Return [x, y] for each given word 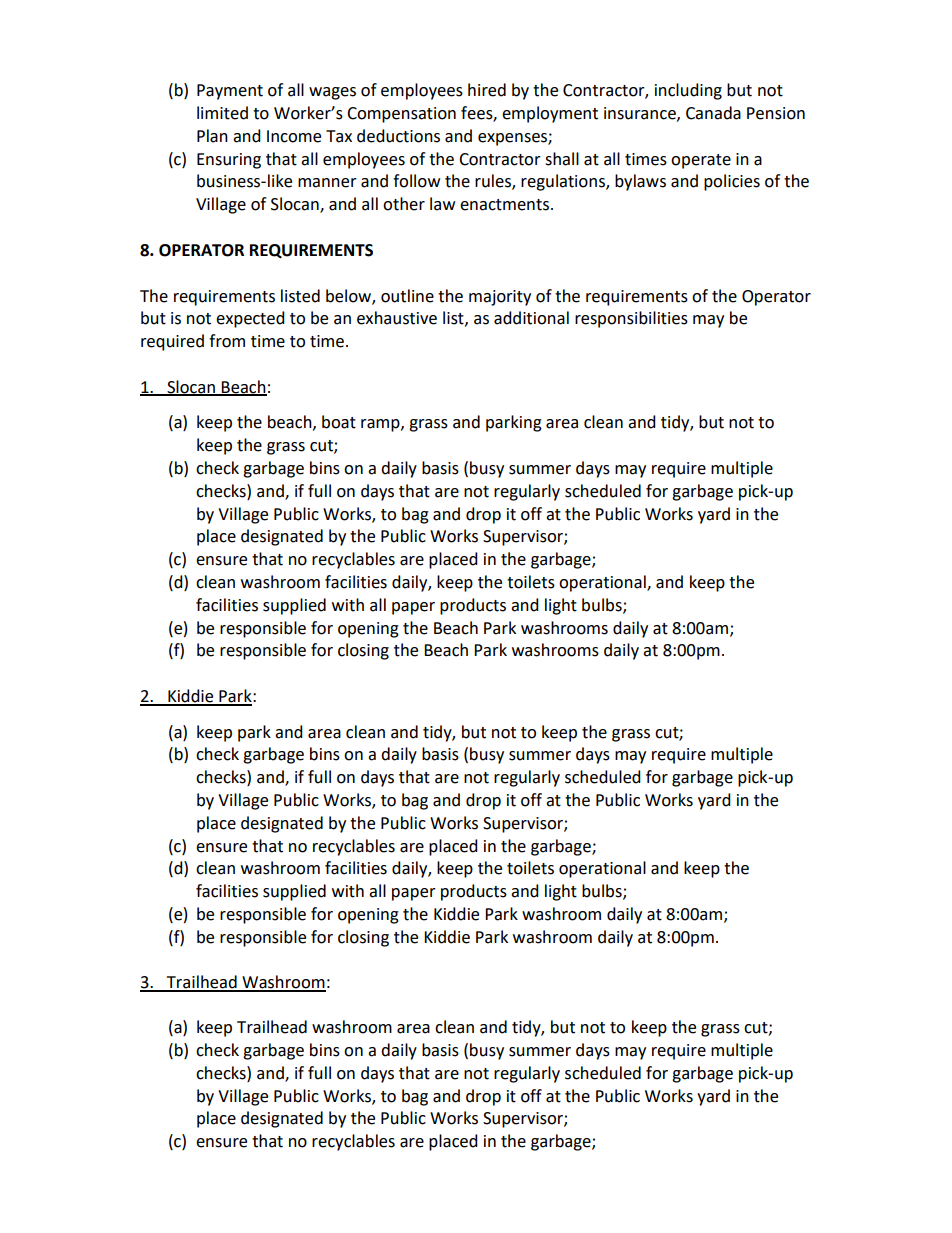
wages [332, 93]
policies [732, 182]
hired [487, 90]
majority [500, 298]
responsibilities [631, 319]
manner [327, 183]
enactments [504, 205]
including [688, 91]
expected [250, 319]
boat [339, 422]
